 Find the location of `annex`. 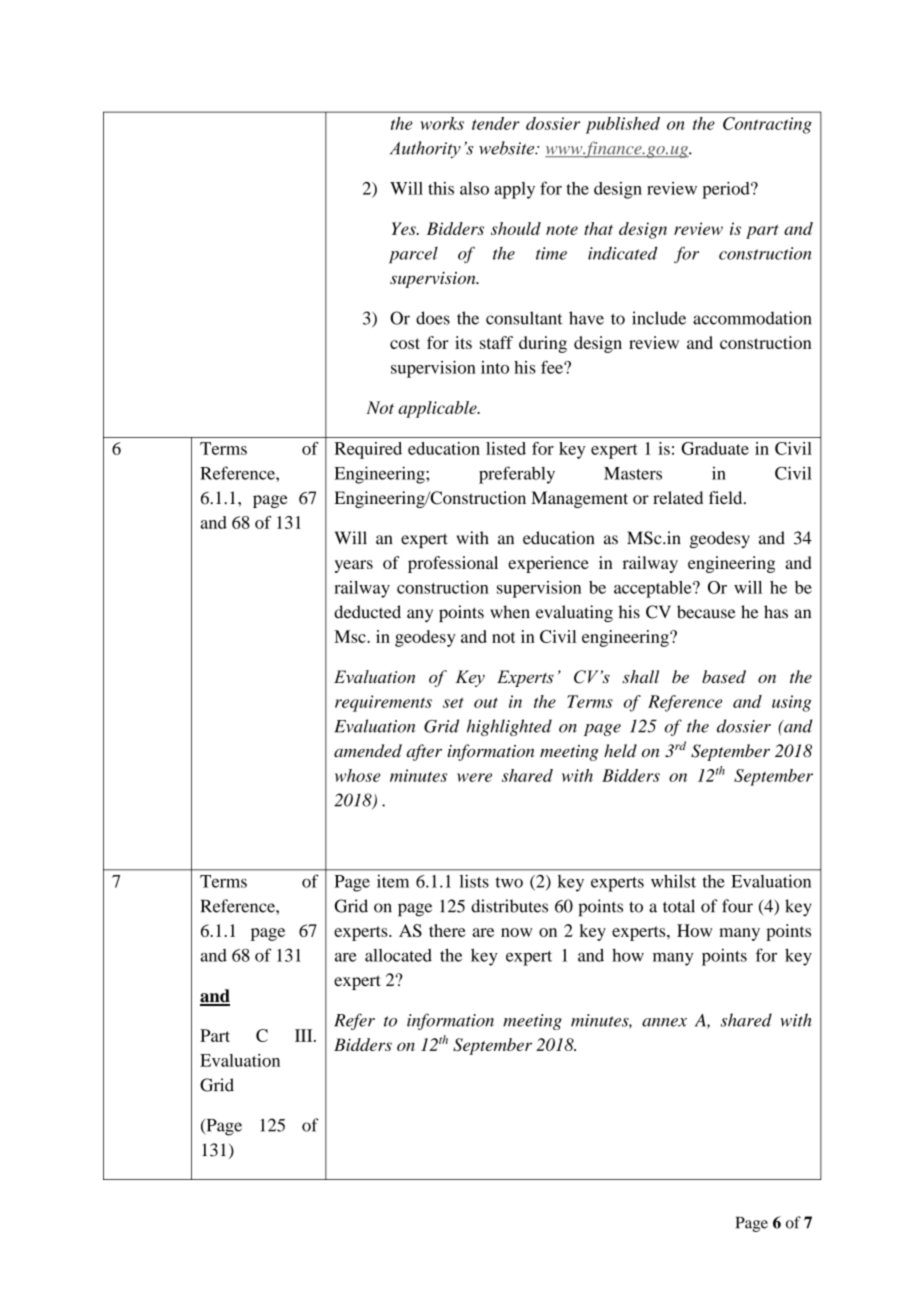

annex is located at coordinates (664, 1022).
